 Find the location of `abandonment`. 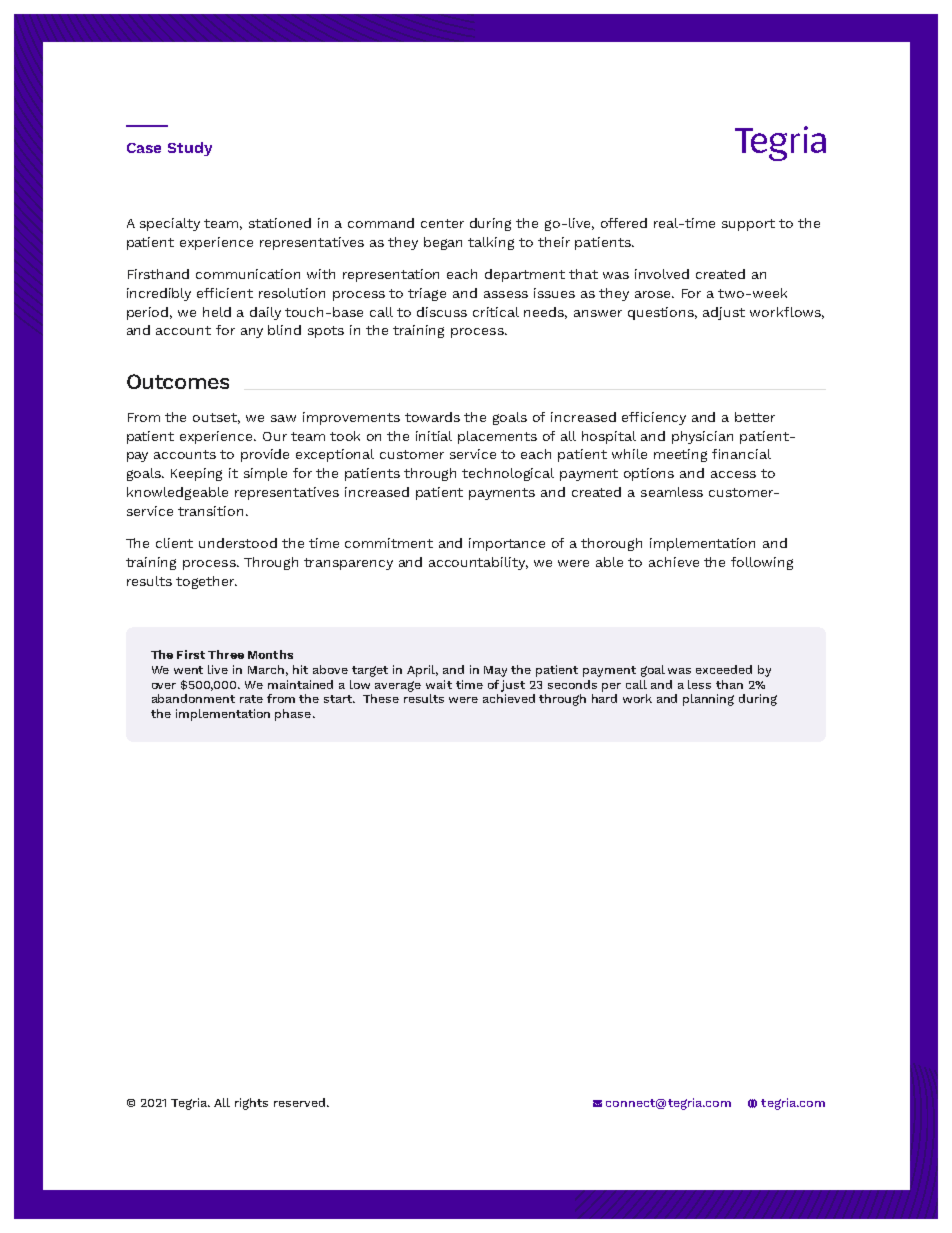

abandonment is located at coordinates (193, 698).
